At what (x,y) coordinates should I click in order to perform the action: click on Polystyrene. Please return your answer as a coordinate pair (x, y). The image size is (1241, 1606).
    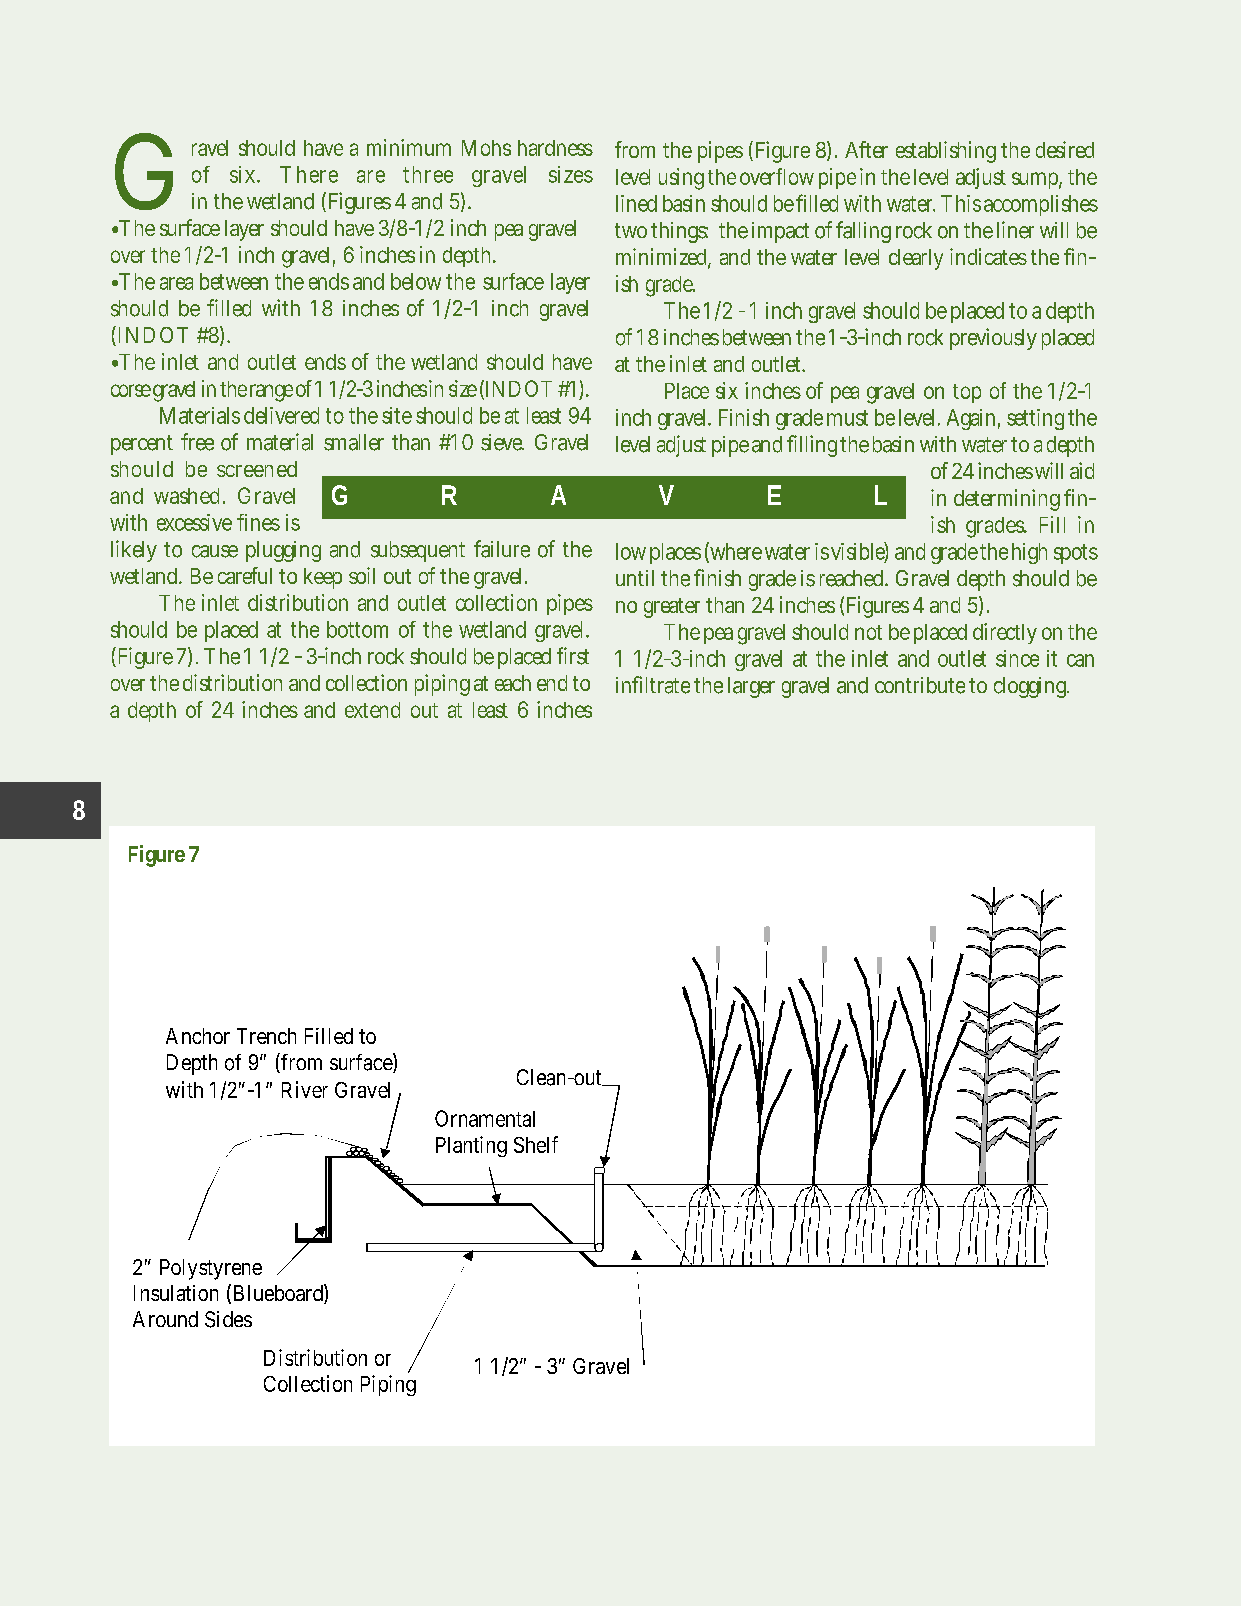
    Looking at the image, I should click on (211, 1269).
